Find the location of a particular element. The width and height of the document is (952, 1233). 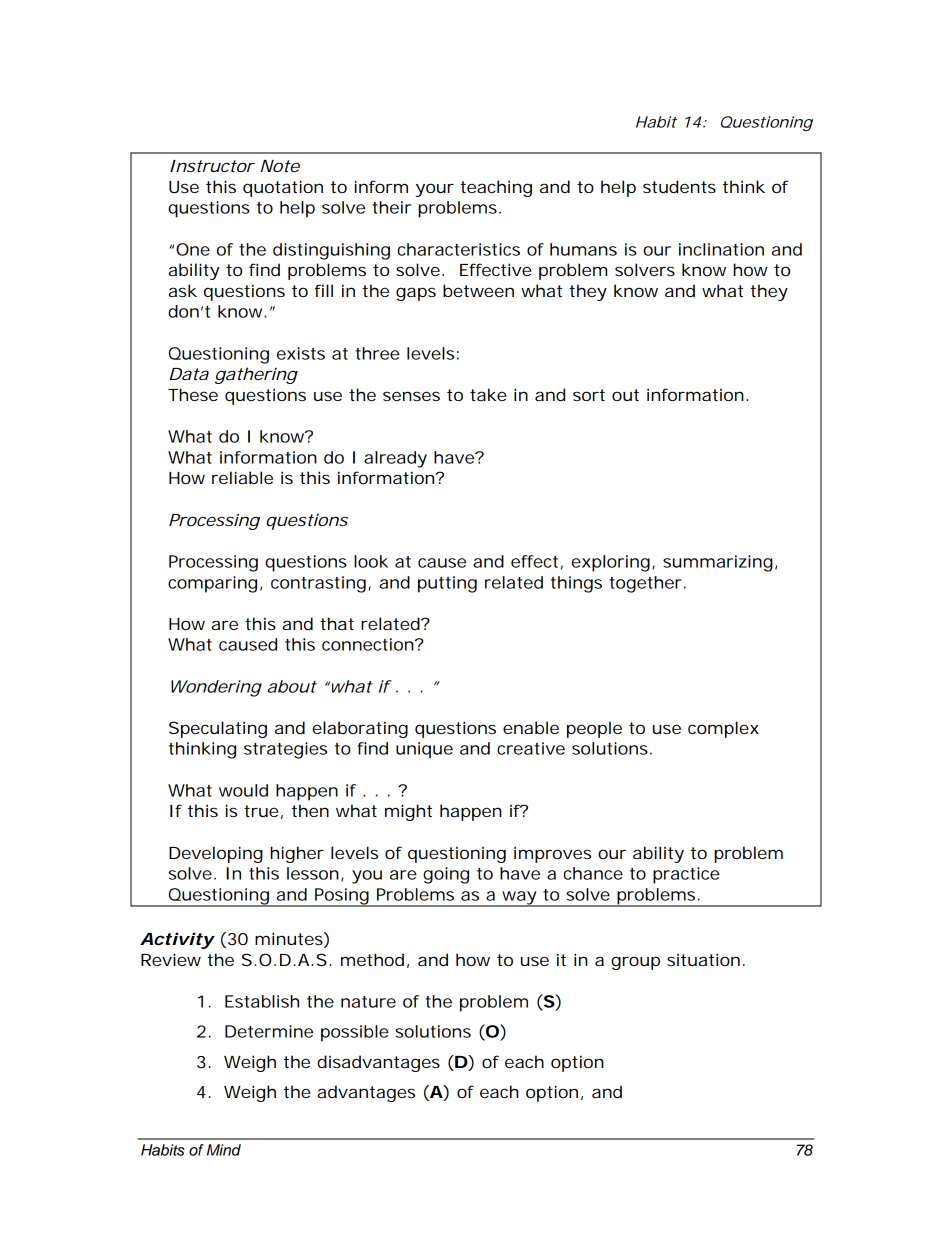

connection is located at coordinates (368, 644).
